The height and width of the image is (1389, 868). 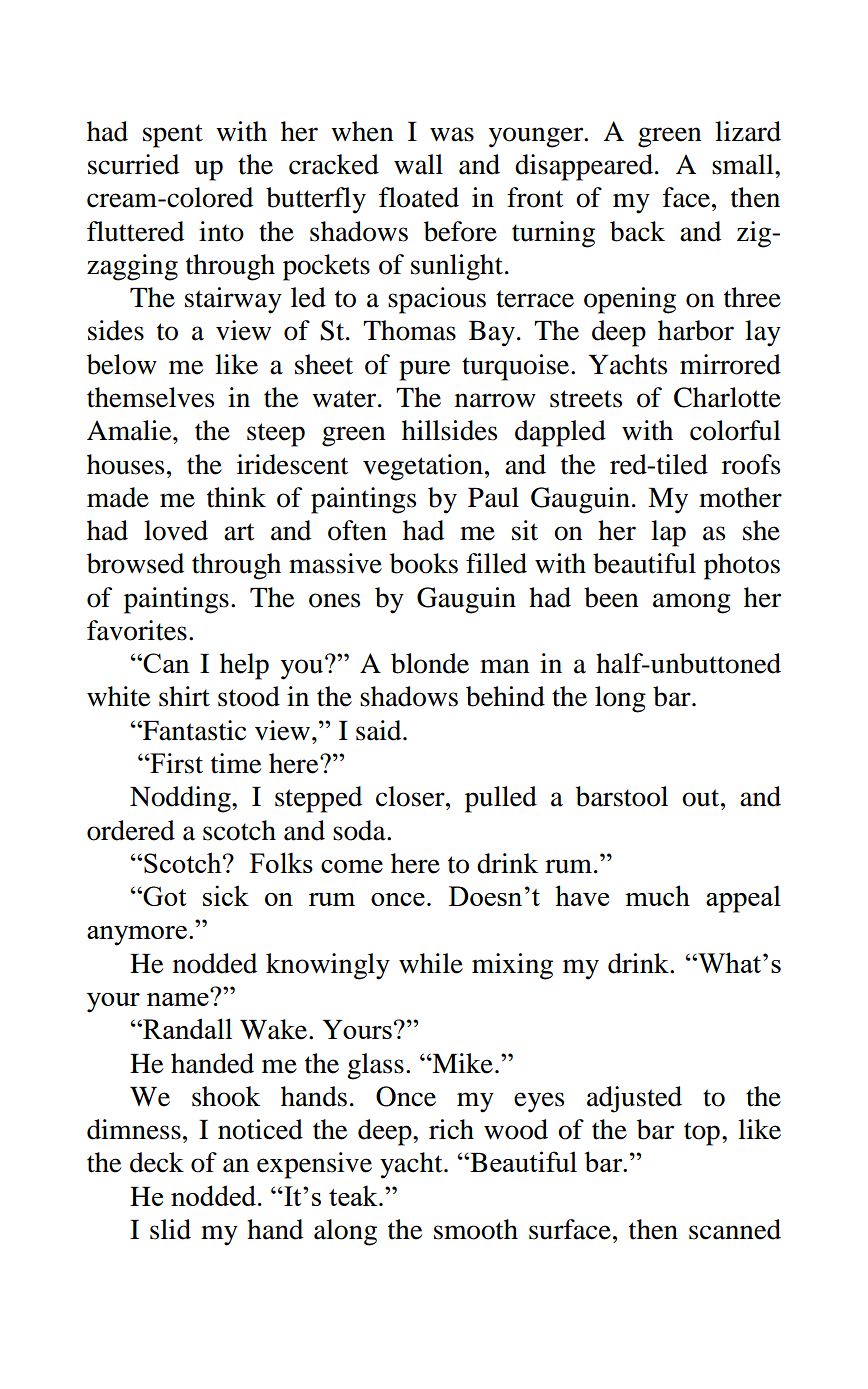 I want to click on blonde, so click(x=430, y=663).
